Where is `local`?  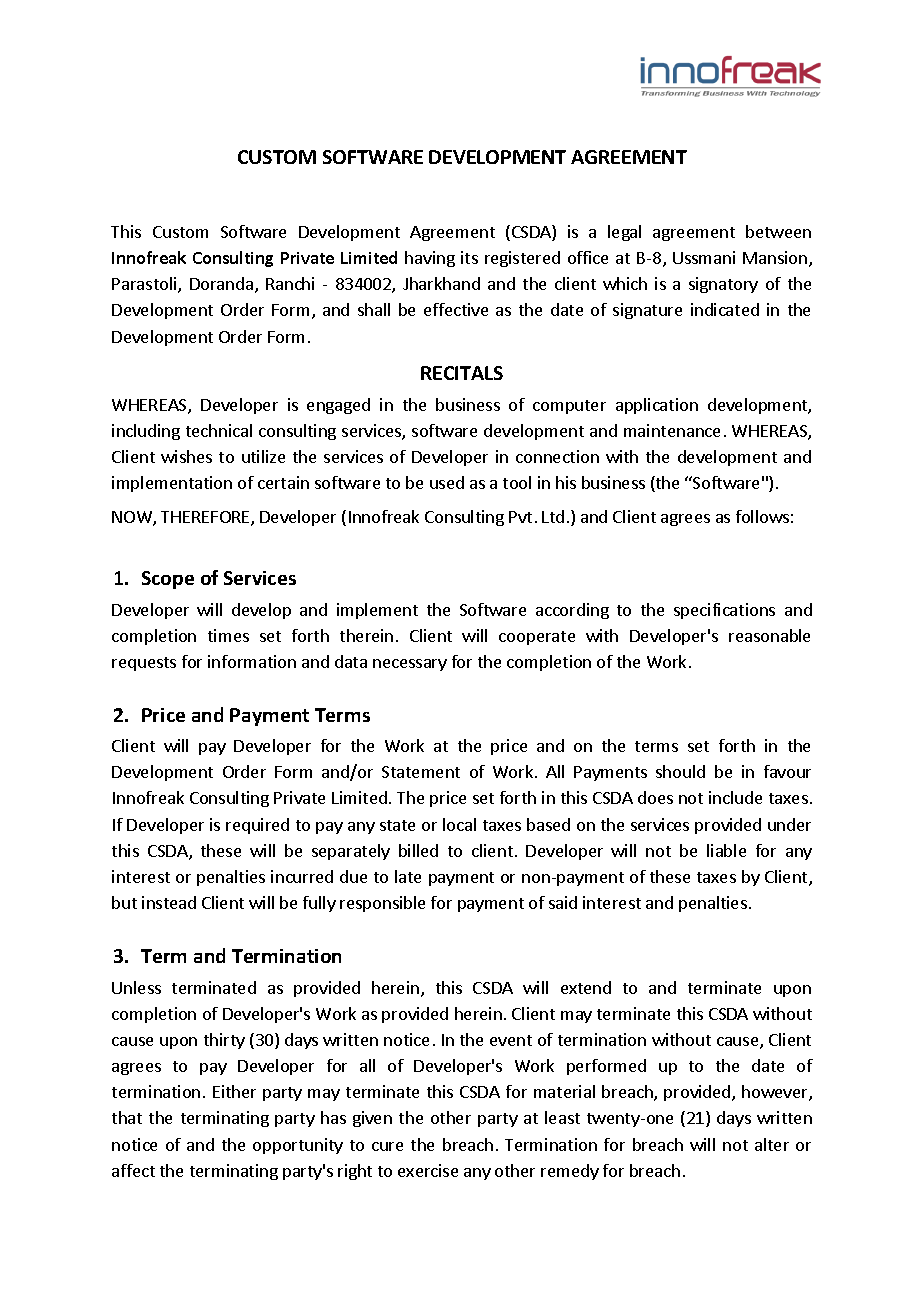 local is located at coordinates (459, 824).
